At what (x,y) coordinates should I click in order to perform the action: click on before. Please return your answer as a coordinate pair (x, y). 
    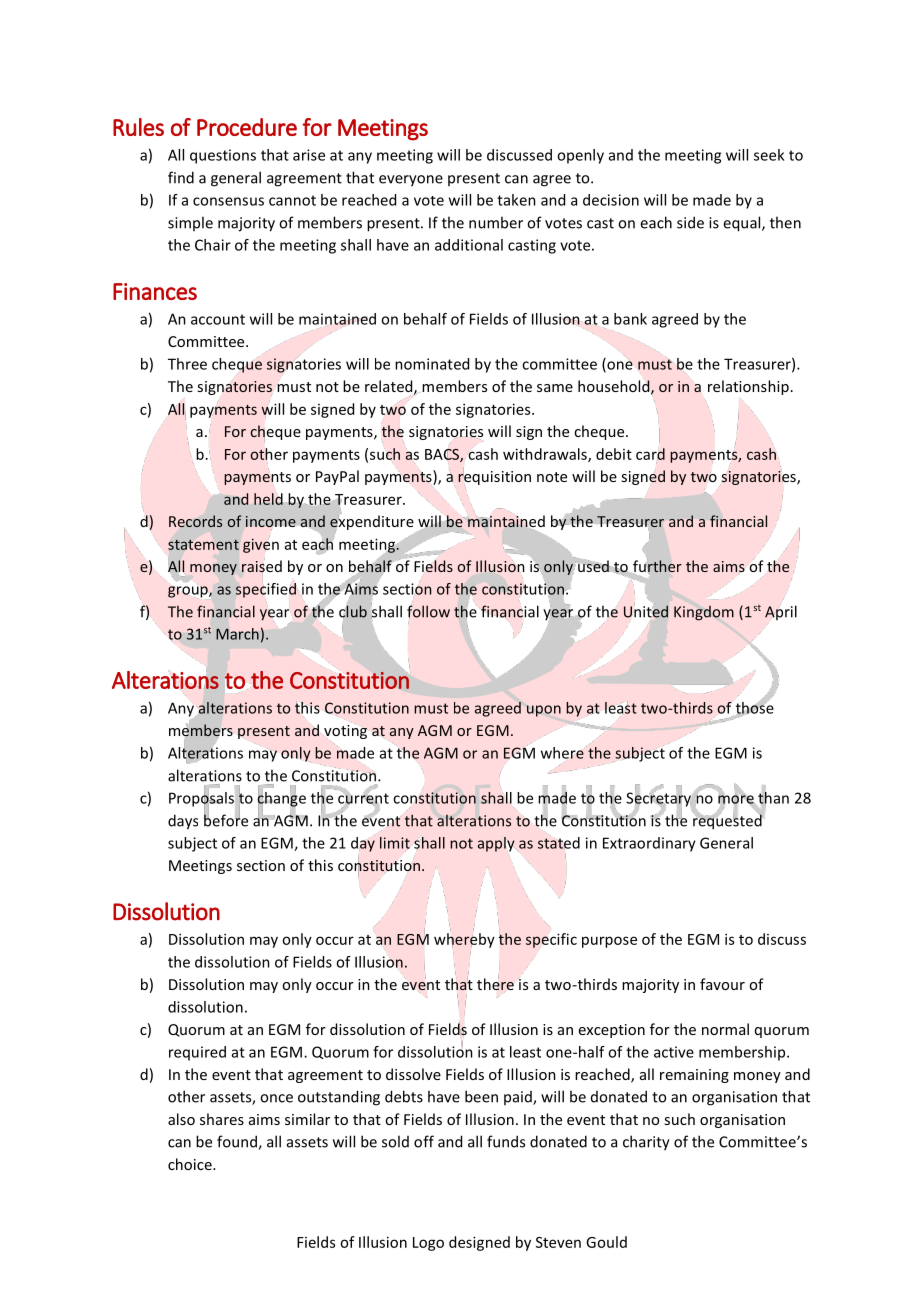
    Looking at the image, I should click on (226, 819).
